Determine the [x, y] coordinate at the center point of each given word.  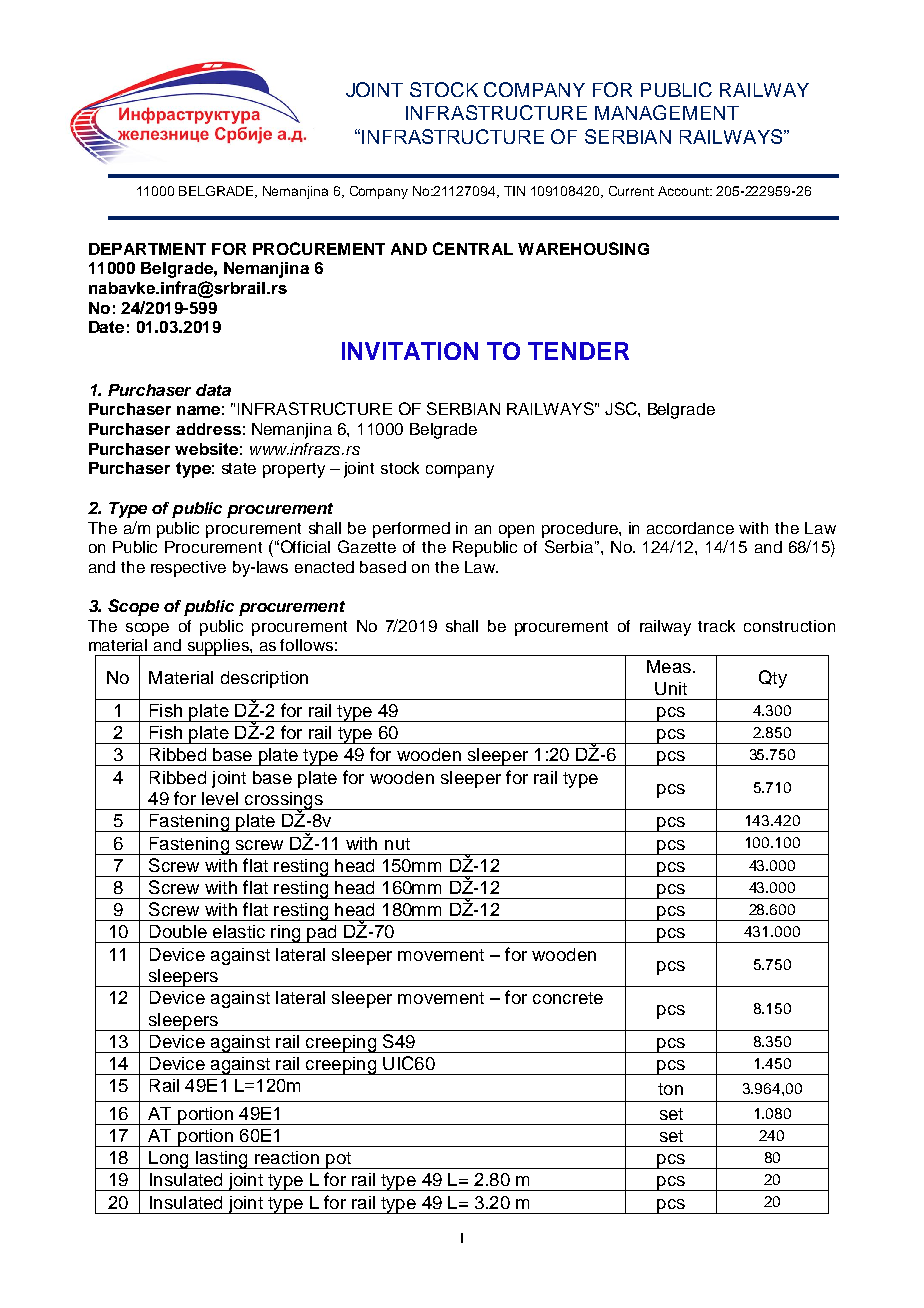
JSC [622, 408]
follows [306, 645]
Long [169, 1160]
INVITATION [410, 351]
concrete [568, 998]
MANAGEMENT [667, 112]
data [213, 390]
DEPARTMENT [147, 249]
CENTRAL [473, 248]
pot [338, 1160]
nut [397, 844]
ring [286, 934]
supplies [218, 647]
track [716, 626]
